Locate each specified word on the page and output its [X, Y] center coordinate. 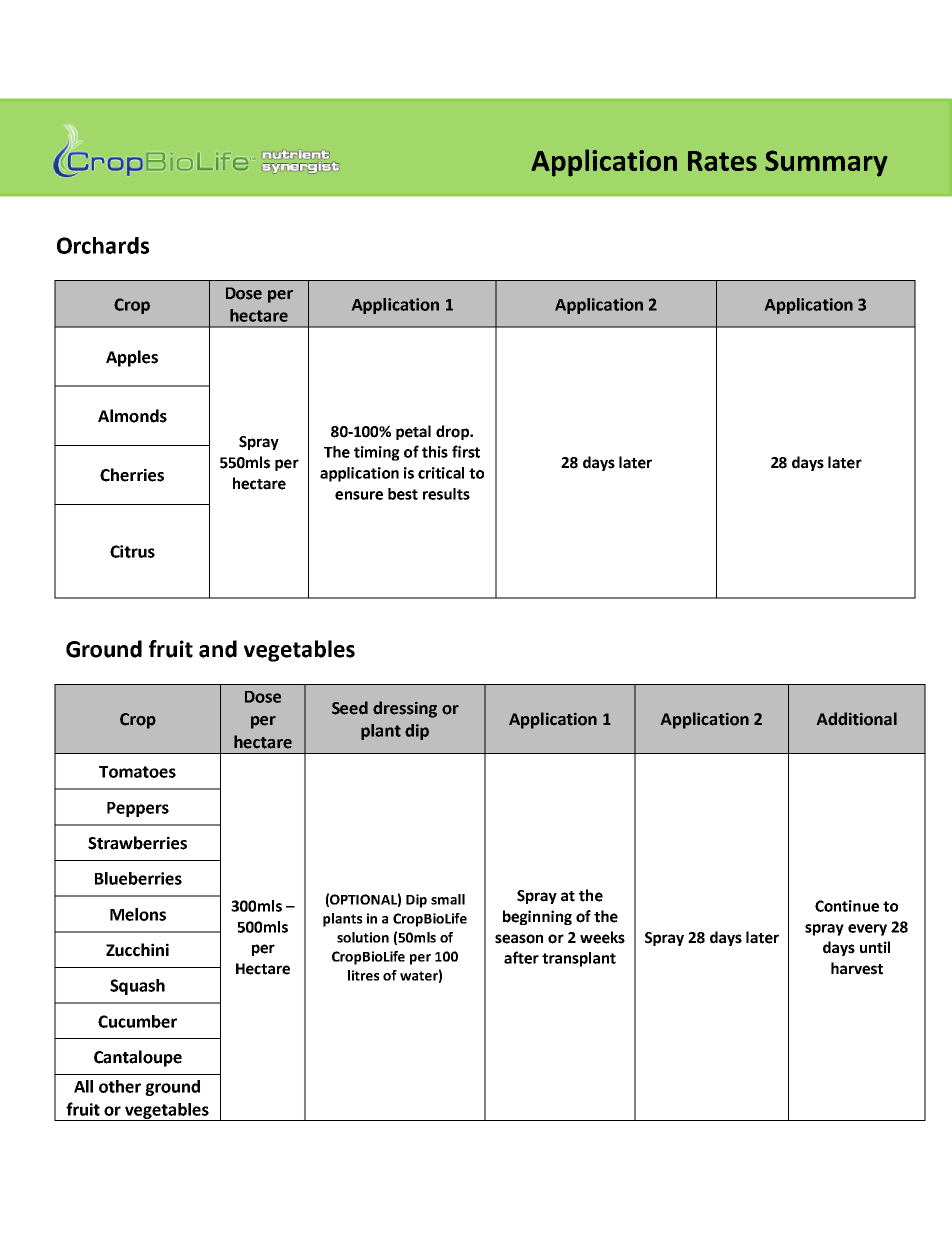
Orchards [103, 245]
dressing [405, 709]
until [875, 947]
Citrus [132, 551]
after [521, 957]
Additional [857, 719]
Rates [722, 161]
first [466, 451]
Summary [826, 163]
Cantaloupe [138, 1058]
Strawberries [137, 843]
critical [441, 473]
